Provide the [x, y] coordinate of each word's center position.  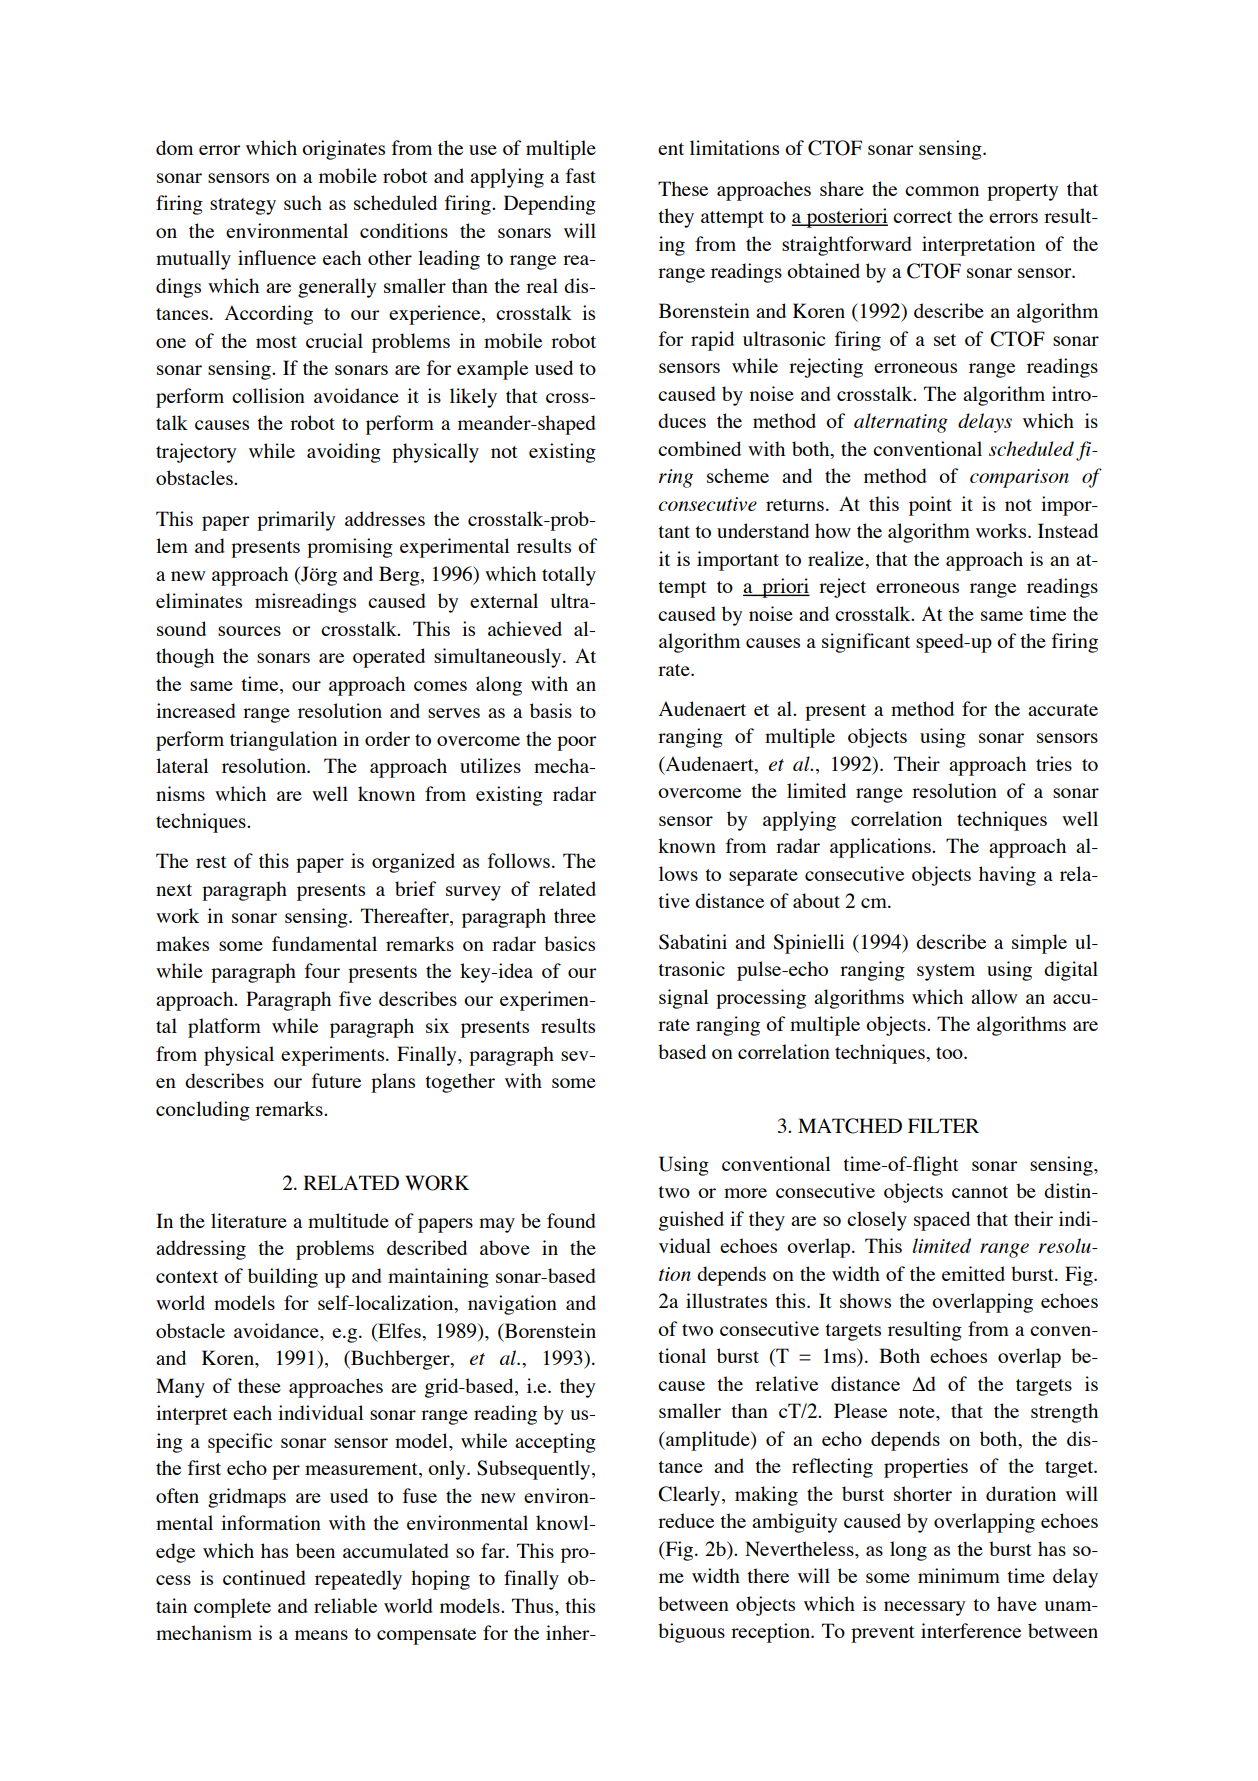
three [575, 915]
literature [249, 1220]
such [303, 202]
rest [211, 862]
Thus [534, 1605]
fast [581, 175]
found [571, 1220]
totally [569, 576]
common [942, 191]
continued [264, 1577]
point [930, 506]
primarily [296, 521]
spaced [942, 1221]
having [1007, 876]
